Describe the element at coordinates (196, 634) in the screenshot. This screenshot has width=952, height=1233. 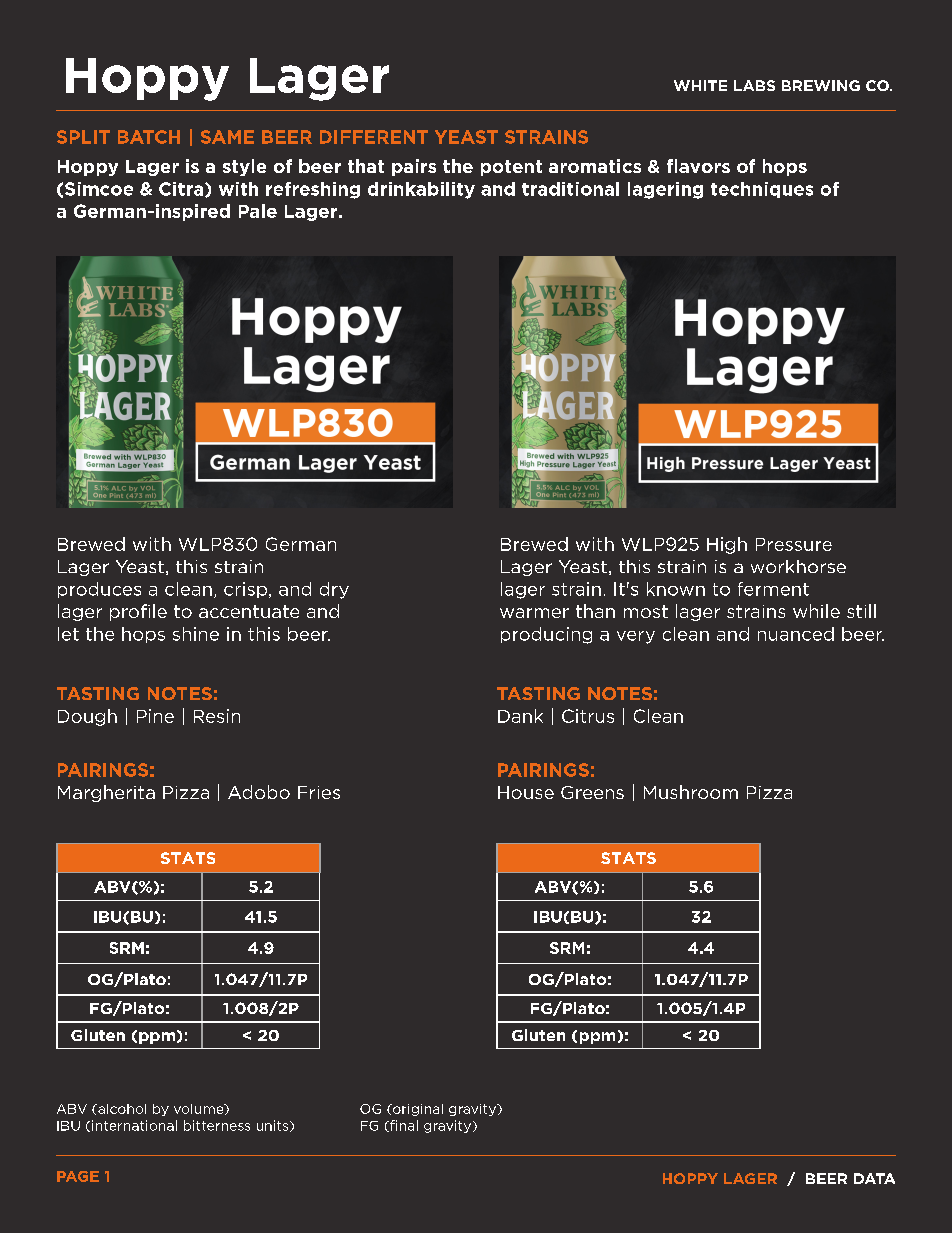
I see `shine` at that location.
